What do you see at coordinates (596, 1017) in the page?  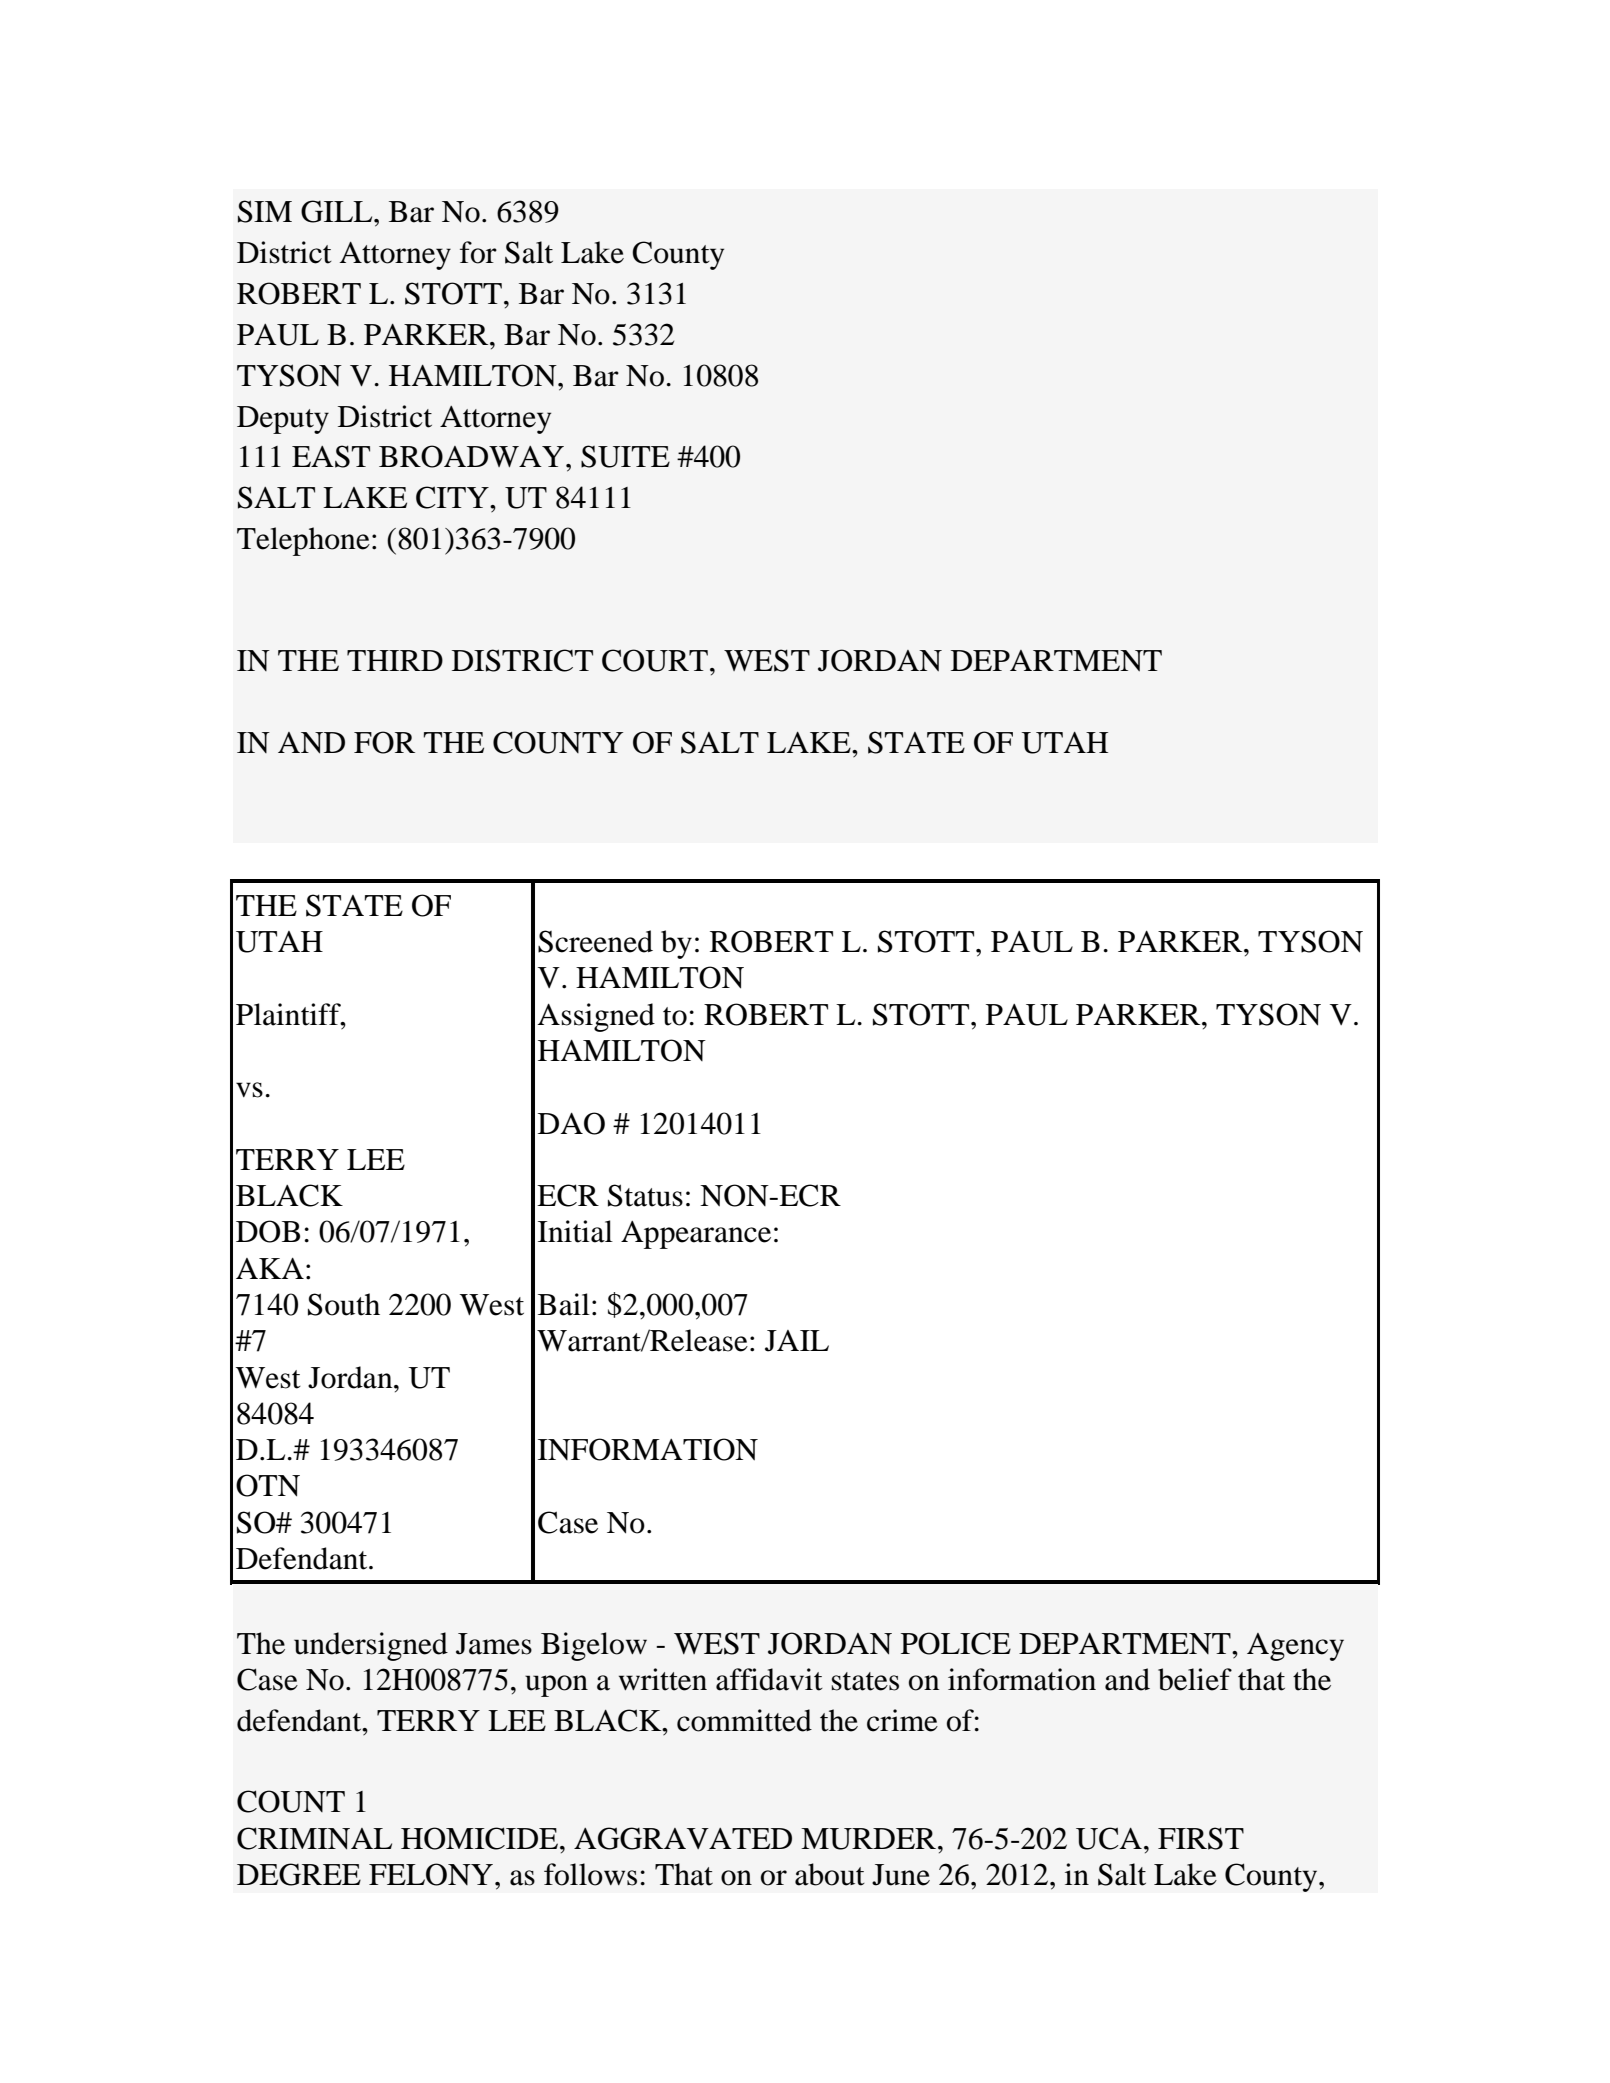 I see `Assigned` at bounding box center [596, 1017].
